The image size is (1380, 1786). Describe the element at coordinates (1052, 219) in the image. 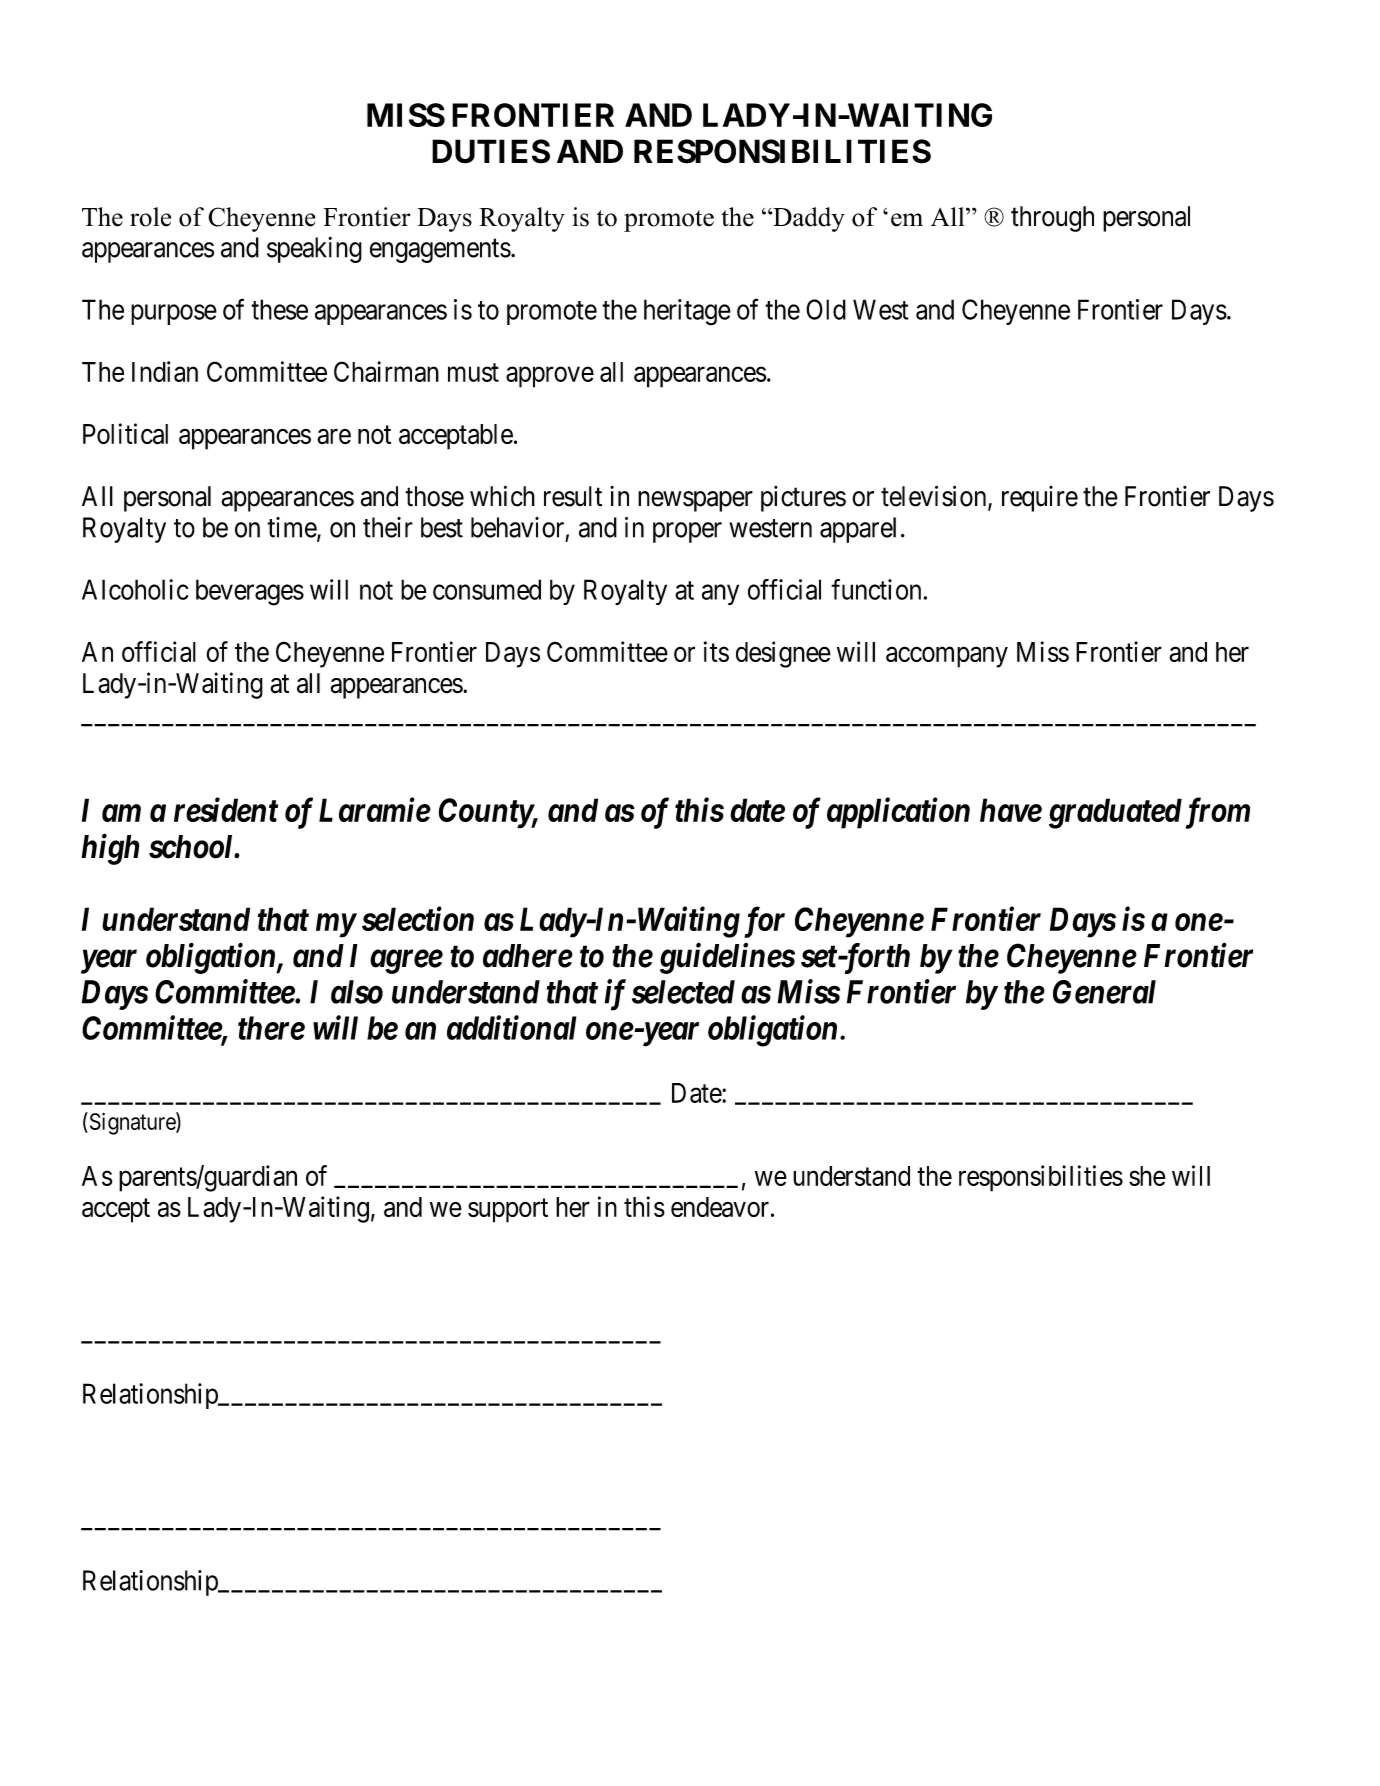

I see `through` at that location.
